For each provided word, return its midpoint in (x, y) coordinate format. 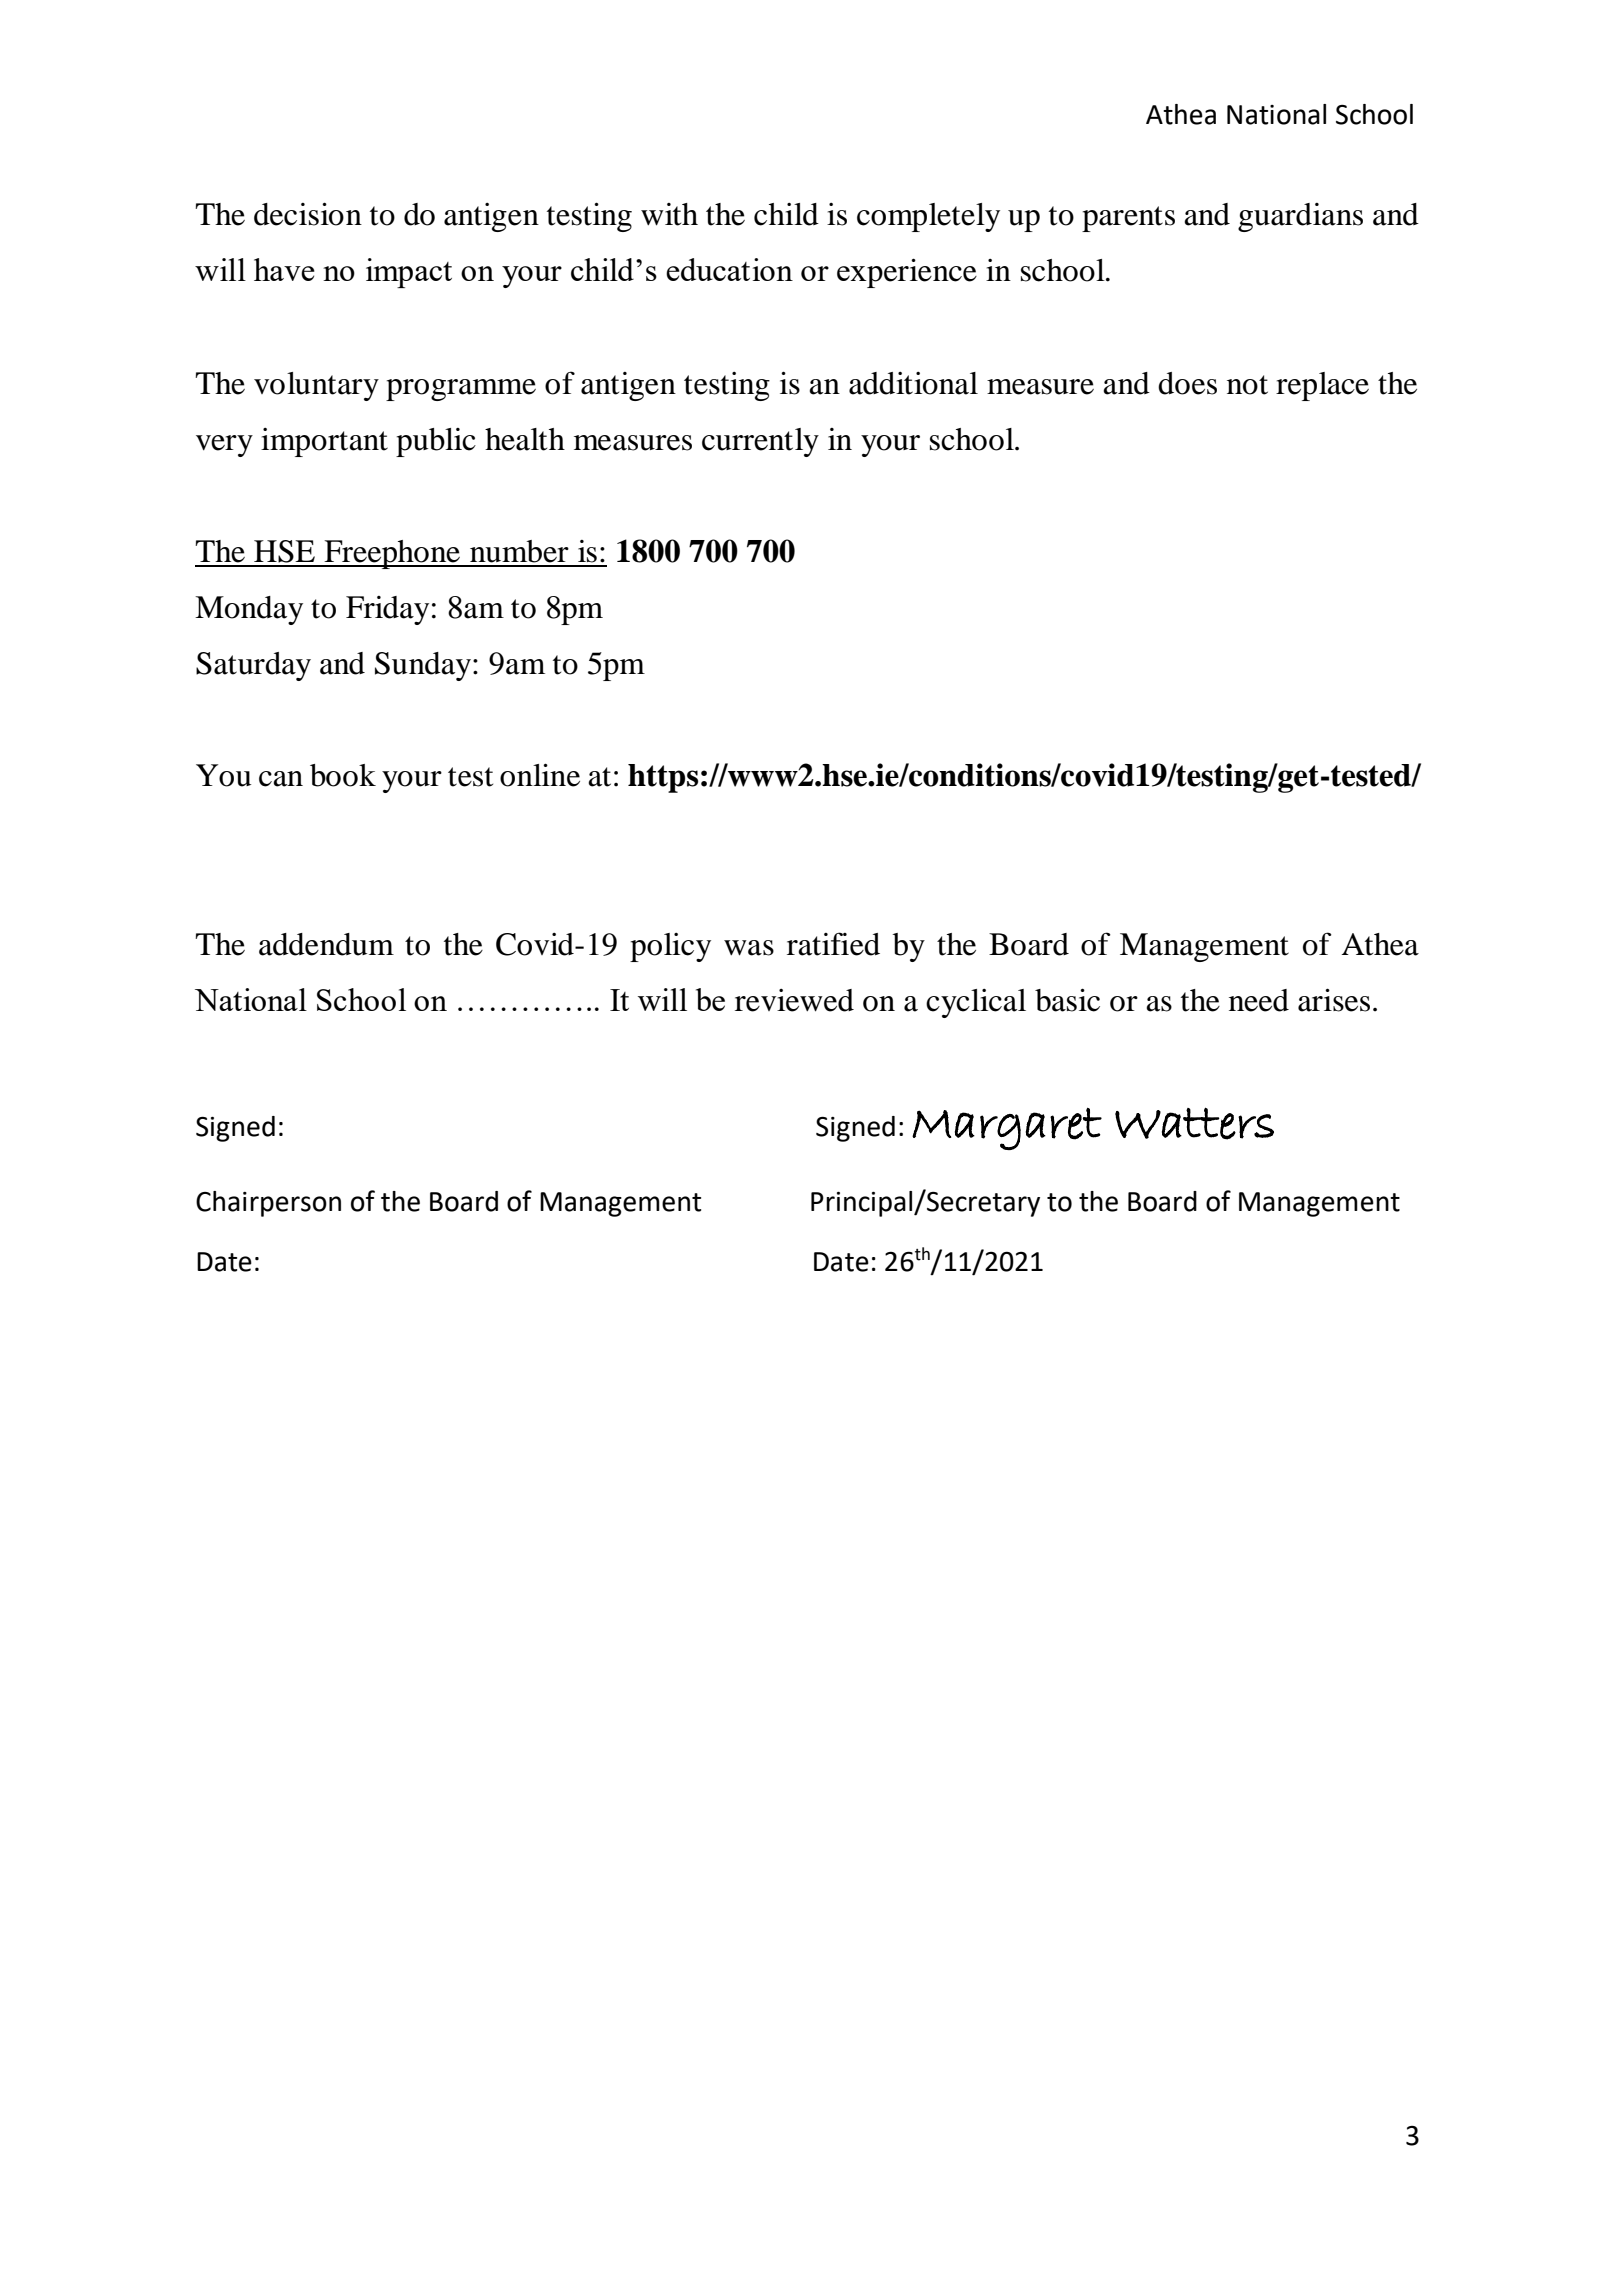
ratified (833, 944)
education (729, 269)
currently (760, 442)
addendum (326, 944)
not (1247, 385)
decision (308, 214)
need (1259, 1000)
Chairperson (268, 1204)
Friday (387, 610)
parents (1128, 219)
